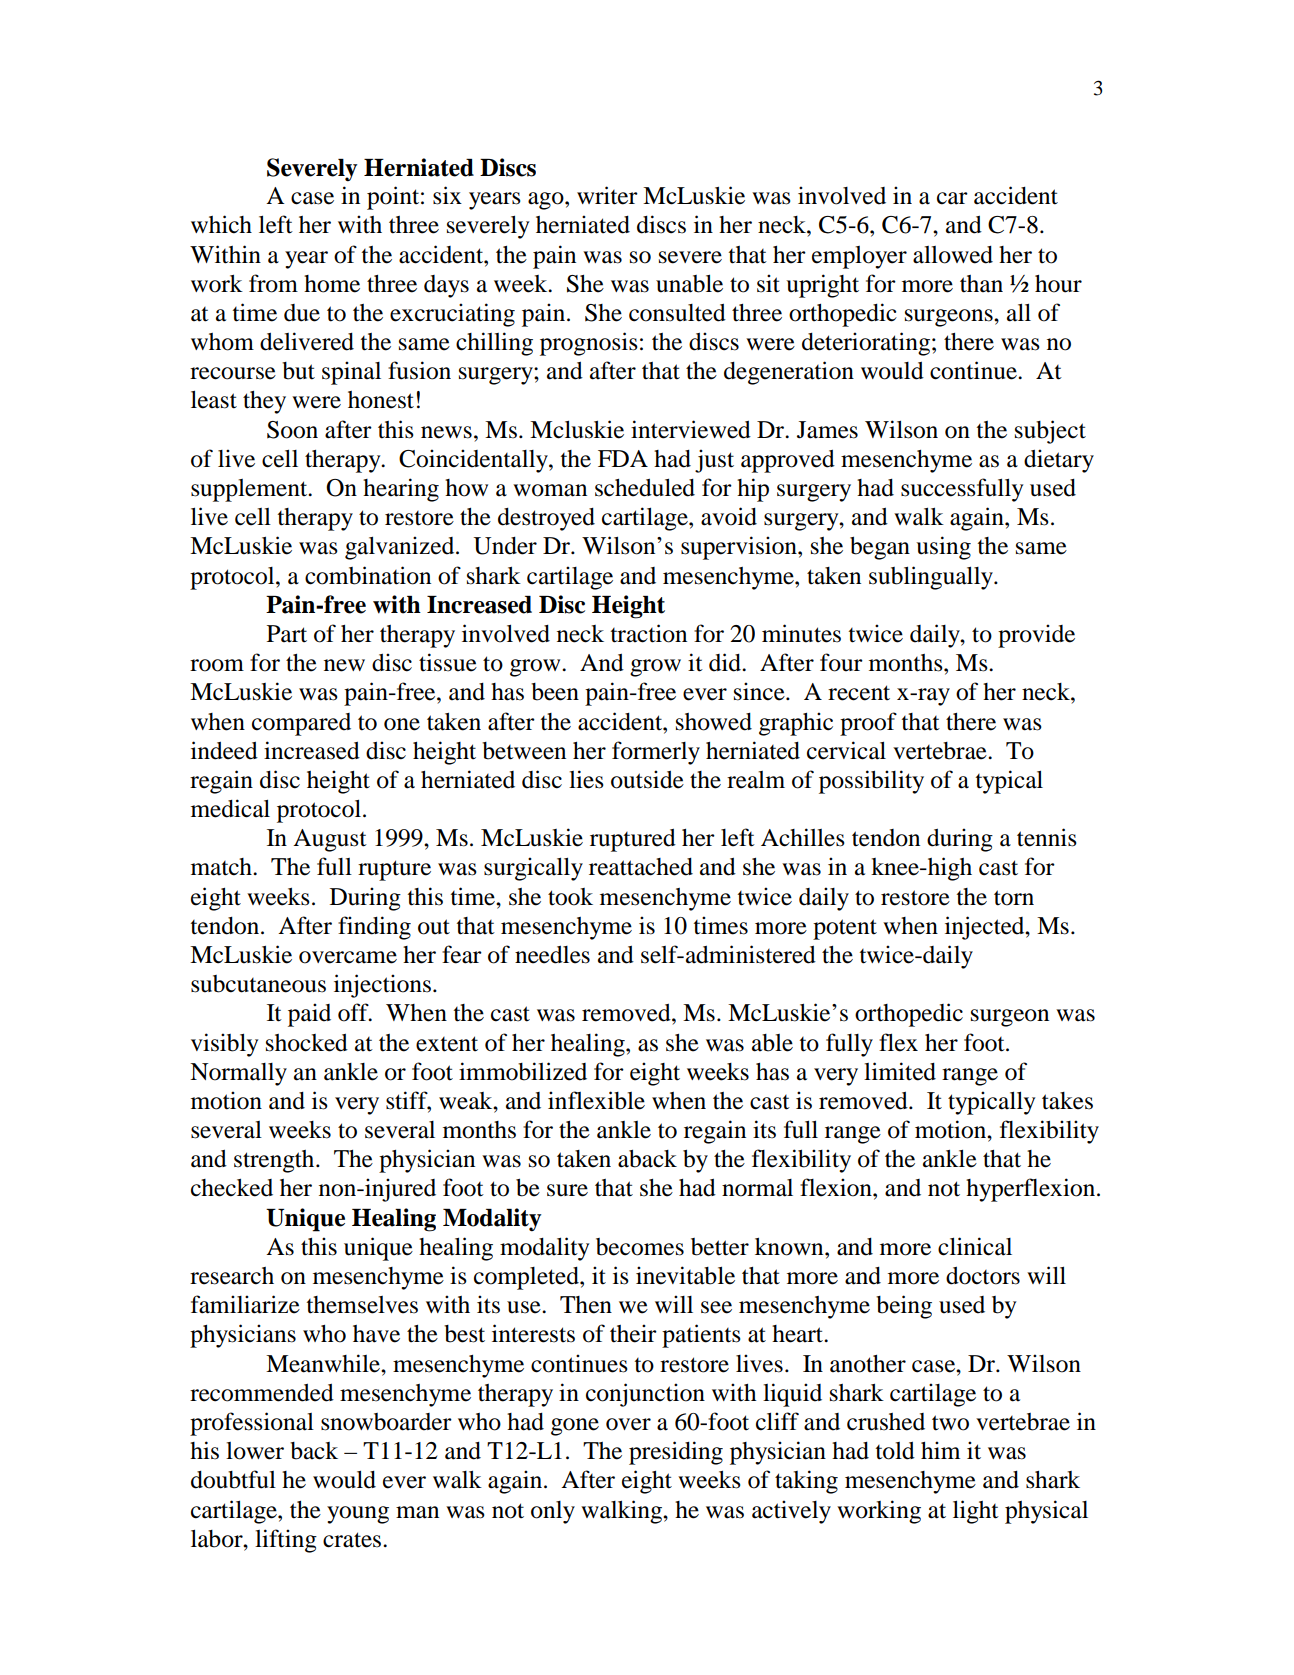 The width and height of the page is (1294, 1675). What do you see at coordinates (676, 1453) in the page?
I see `presiding` at bounding box center [676, 1453].
